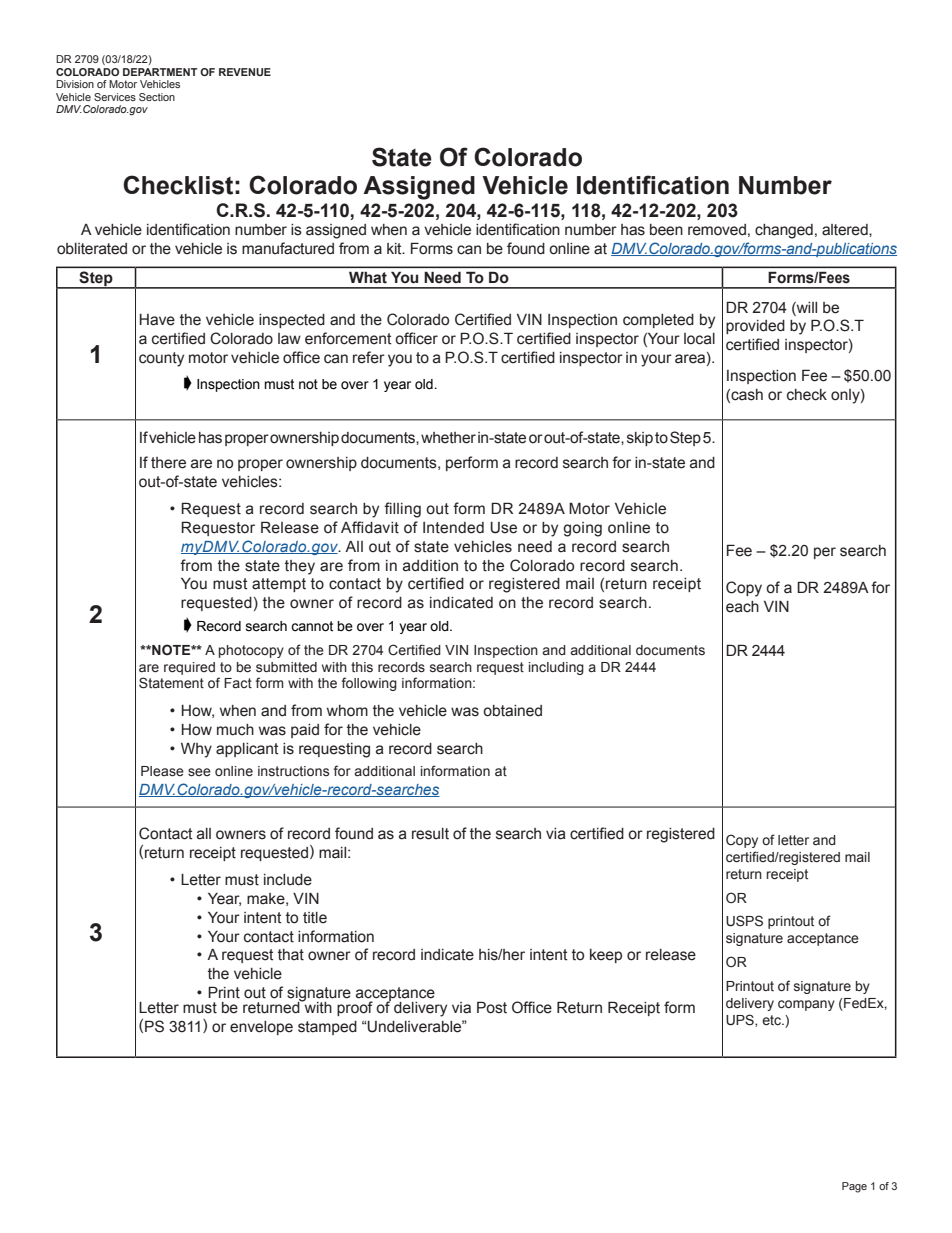 This screenshot has height=1233, width=952. I want to click on Please, so click(162, 771).
